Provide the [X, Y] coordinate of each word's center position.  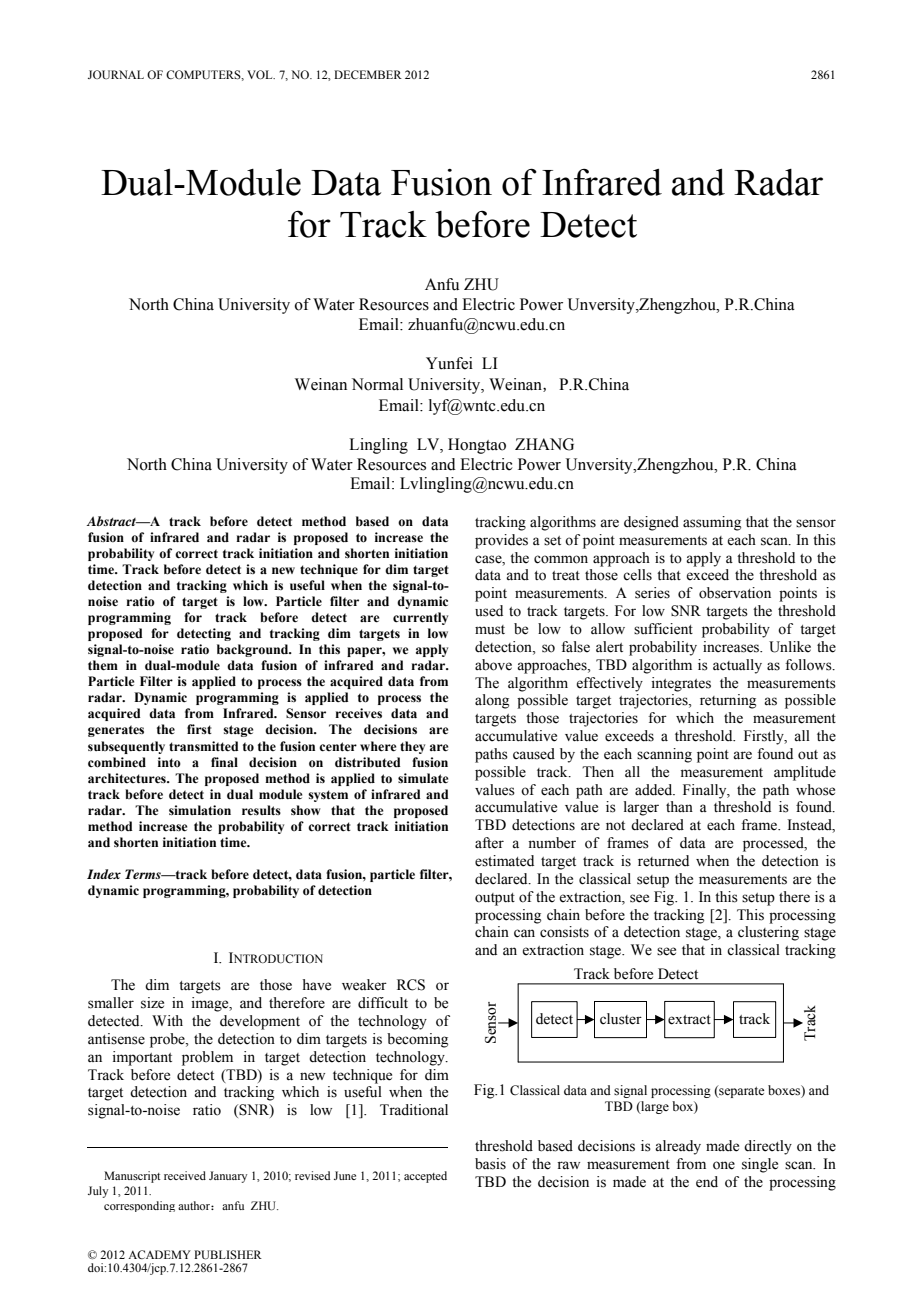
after [489, 843]
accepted [425, 1177]
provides [501, 541]
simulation [200, 810]
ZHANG [544, 444]
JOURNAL [116, 74]
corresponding [139, 1206]
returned [663, 861]
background [254, 650]
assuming [712, 523]
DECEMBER [368, 74]
